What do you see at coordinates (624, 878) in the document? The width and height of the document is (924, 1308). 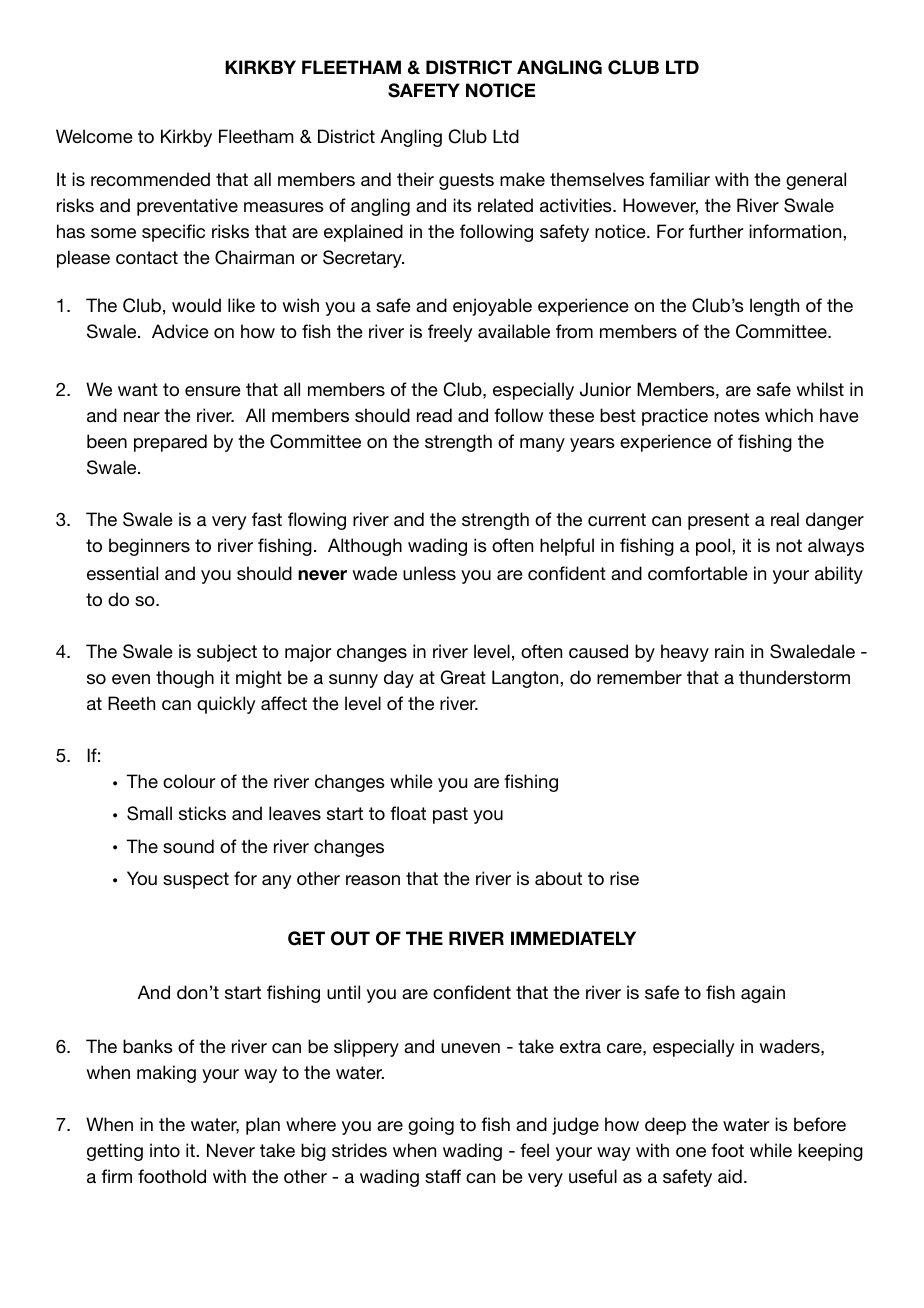 I see `rise` at bounding box center [624, 878].
